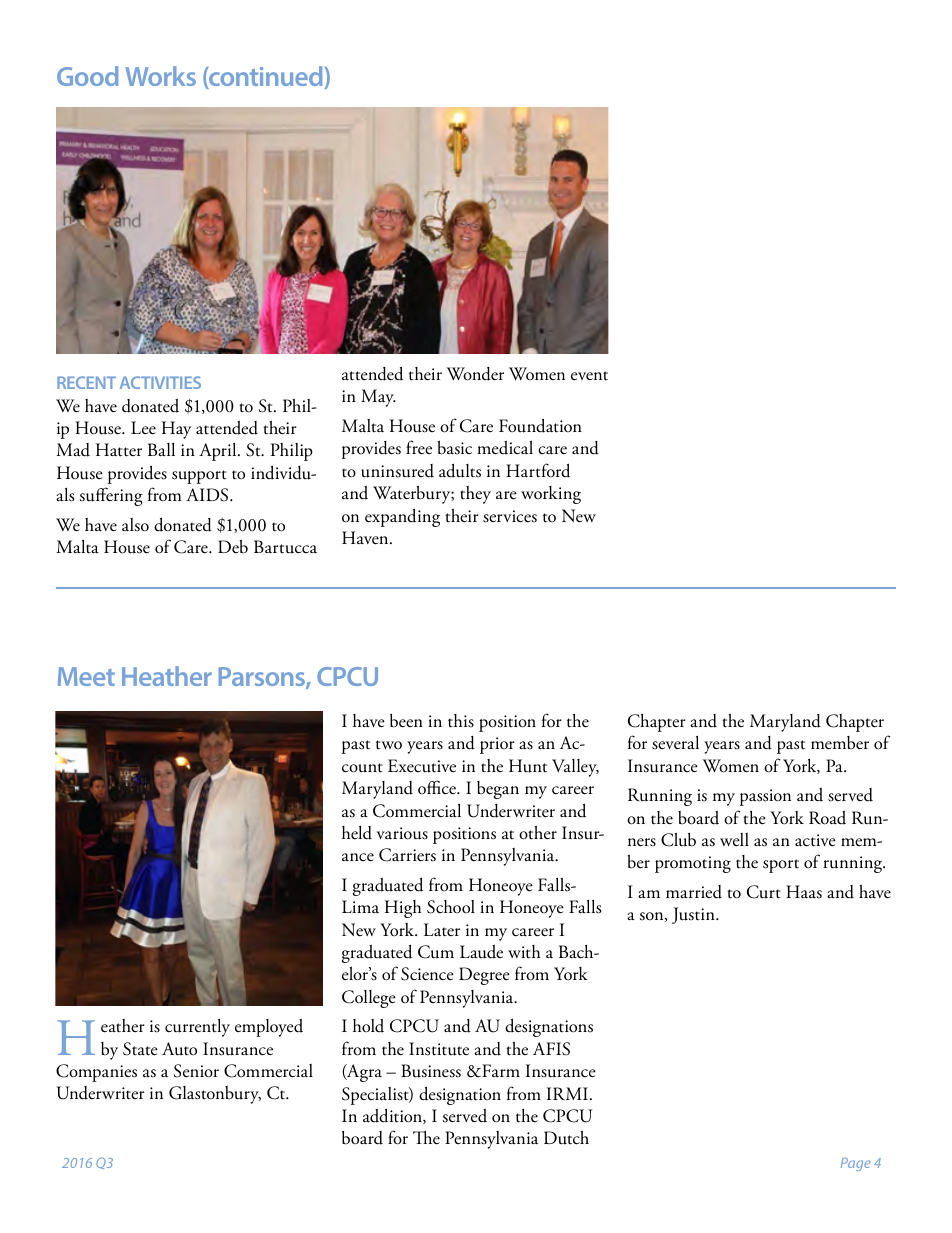 The height and width of the image is (1233, 952). What do you see at coordinates (589, 376) in the image?
I see `event` at bounding box center [589, 376].
